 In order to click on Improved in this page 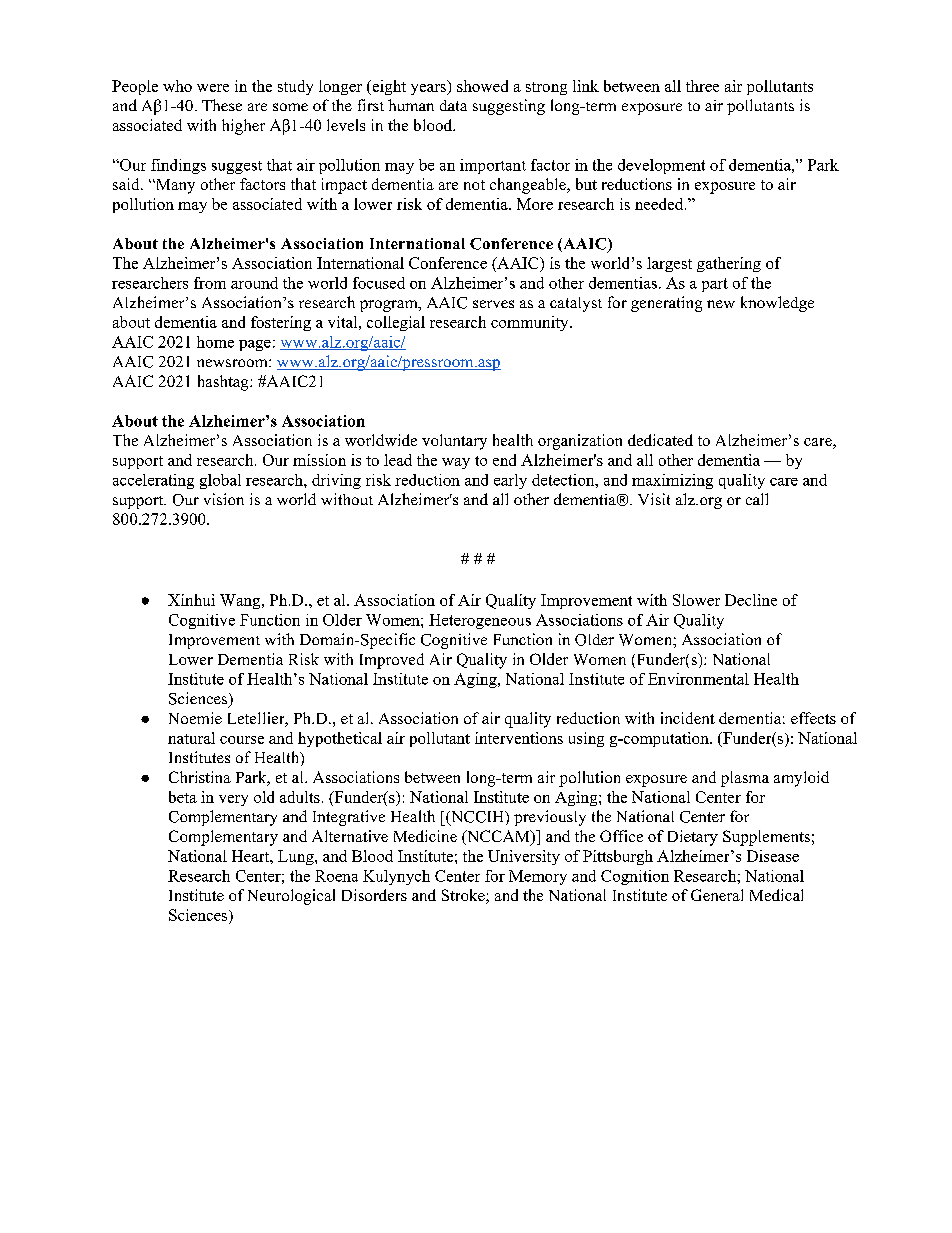, I will do `click(392, 661)`.
